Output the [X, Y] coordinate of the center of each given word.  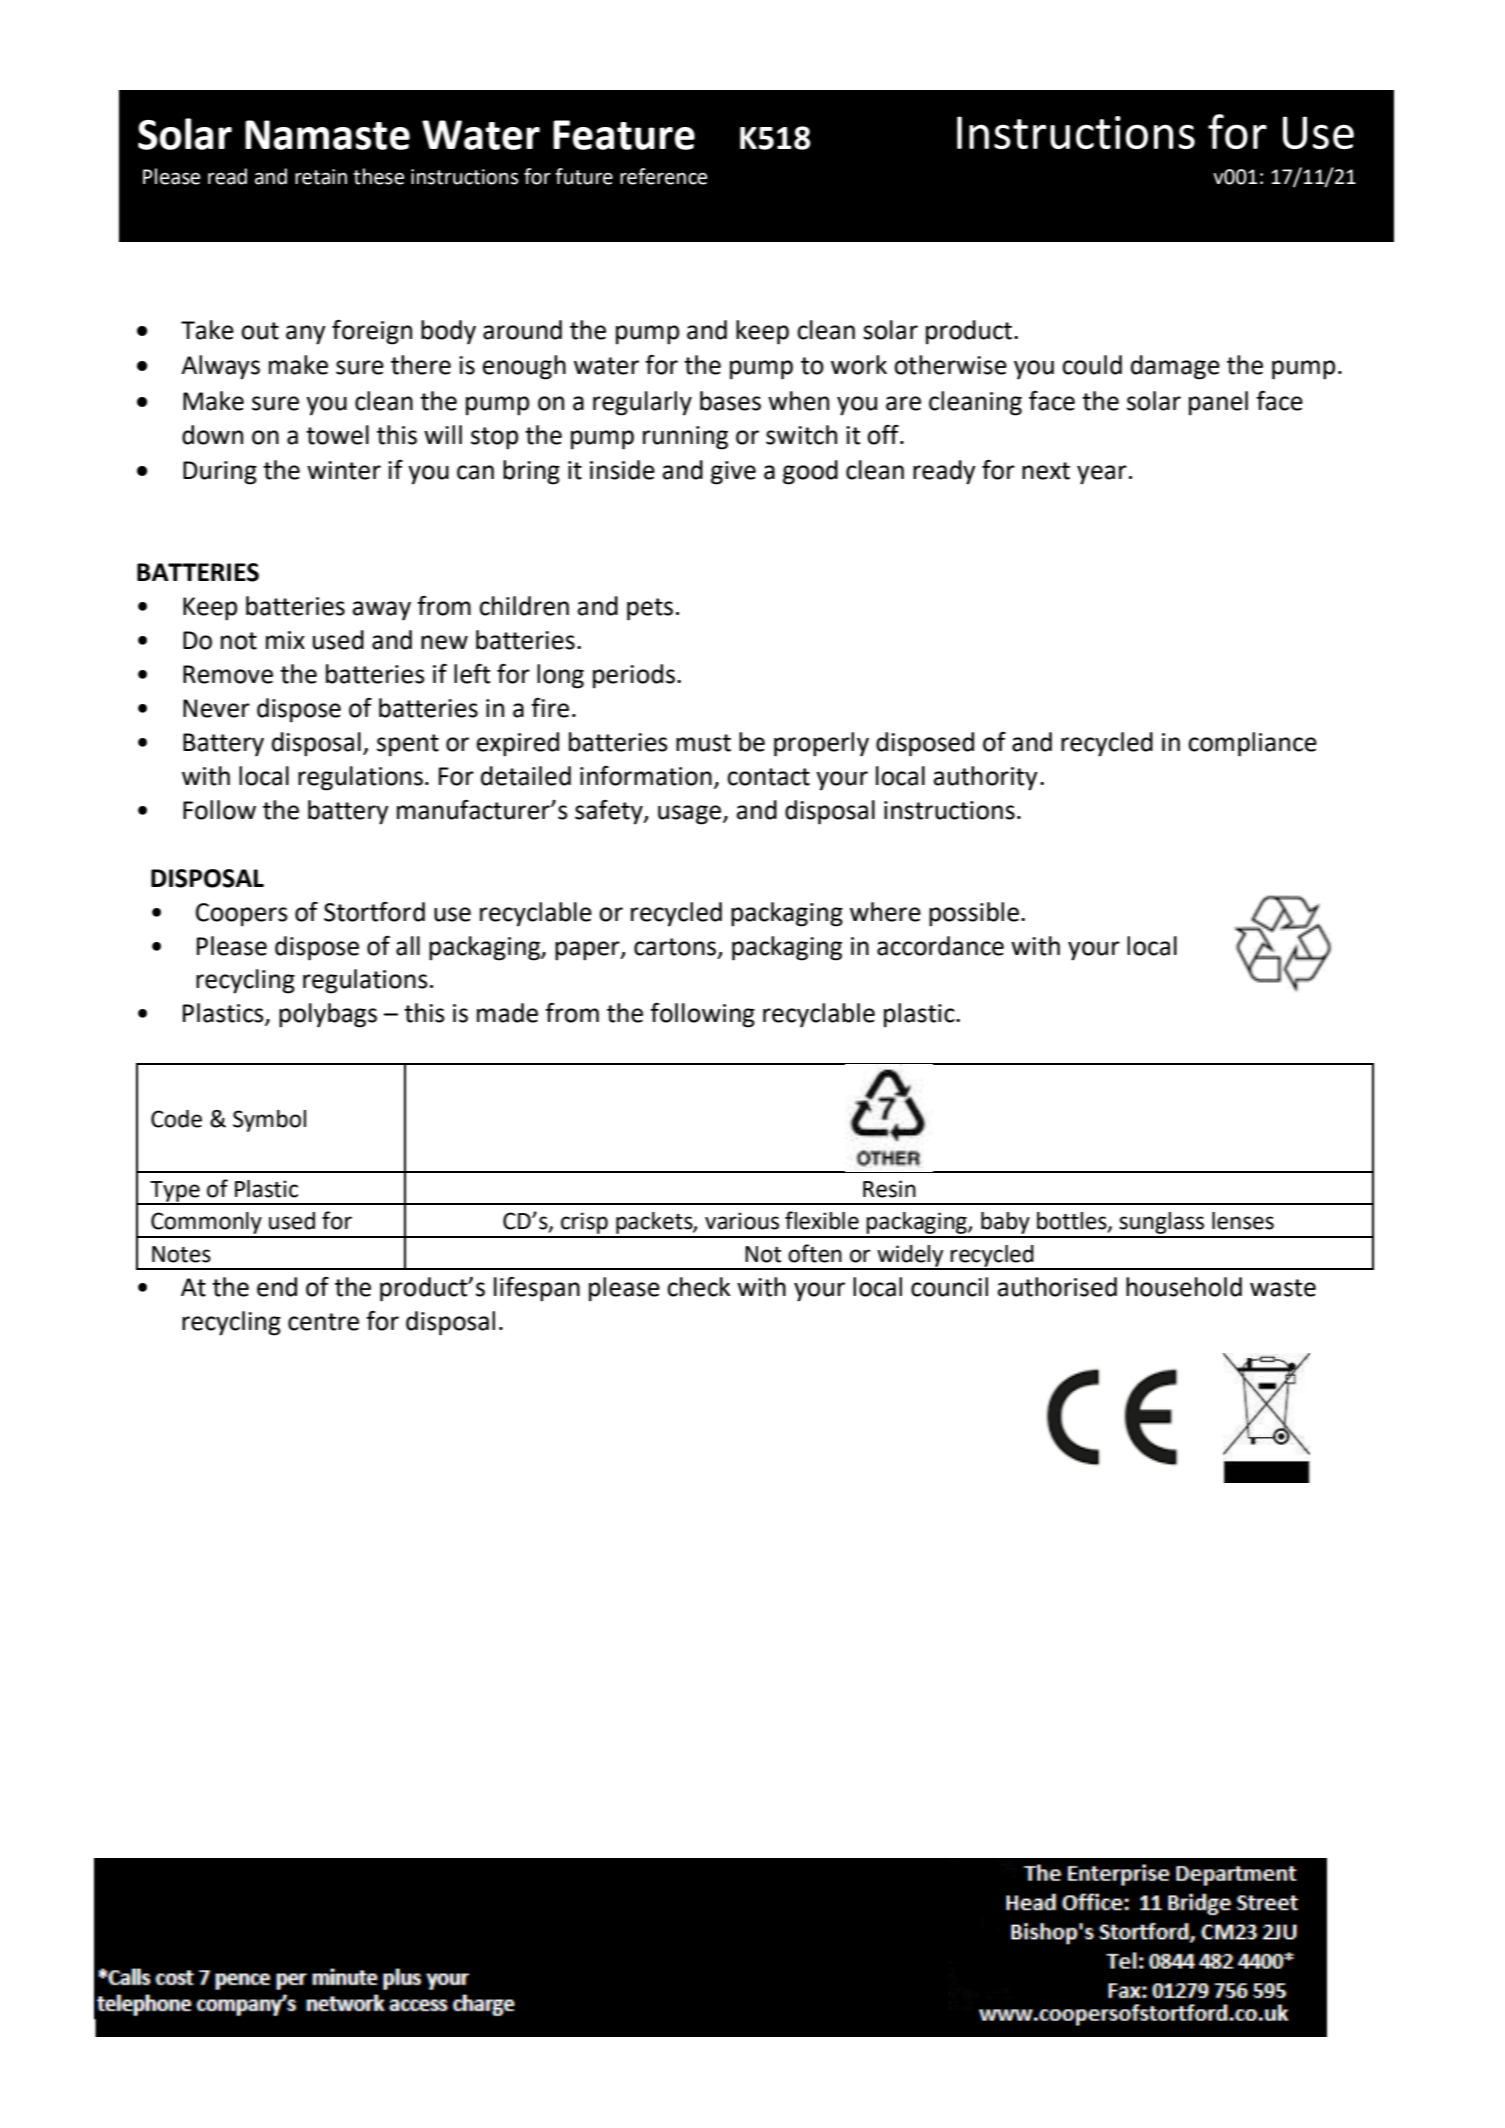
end [277, 1287]
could [1092, 365]
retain [321, 177]
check [698, 1287]
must [703, 743]
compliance [1252, 744]
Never [216, 708]
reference [663, 176]
